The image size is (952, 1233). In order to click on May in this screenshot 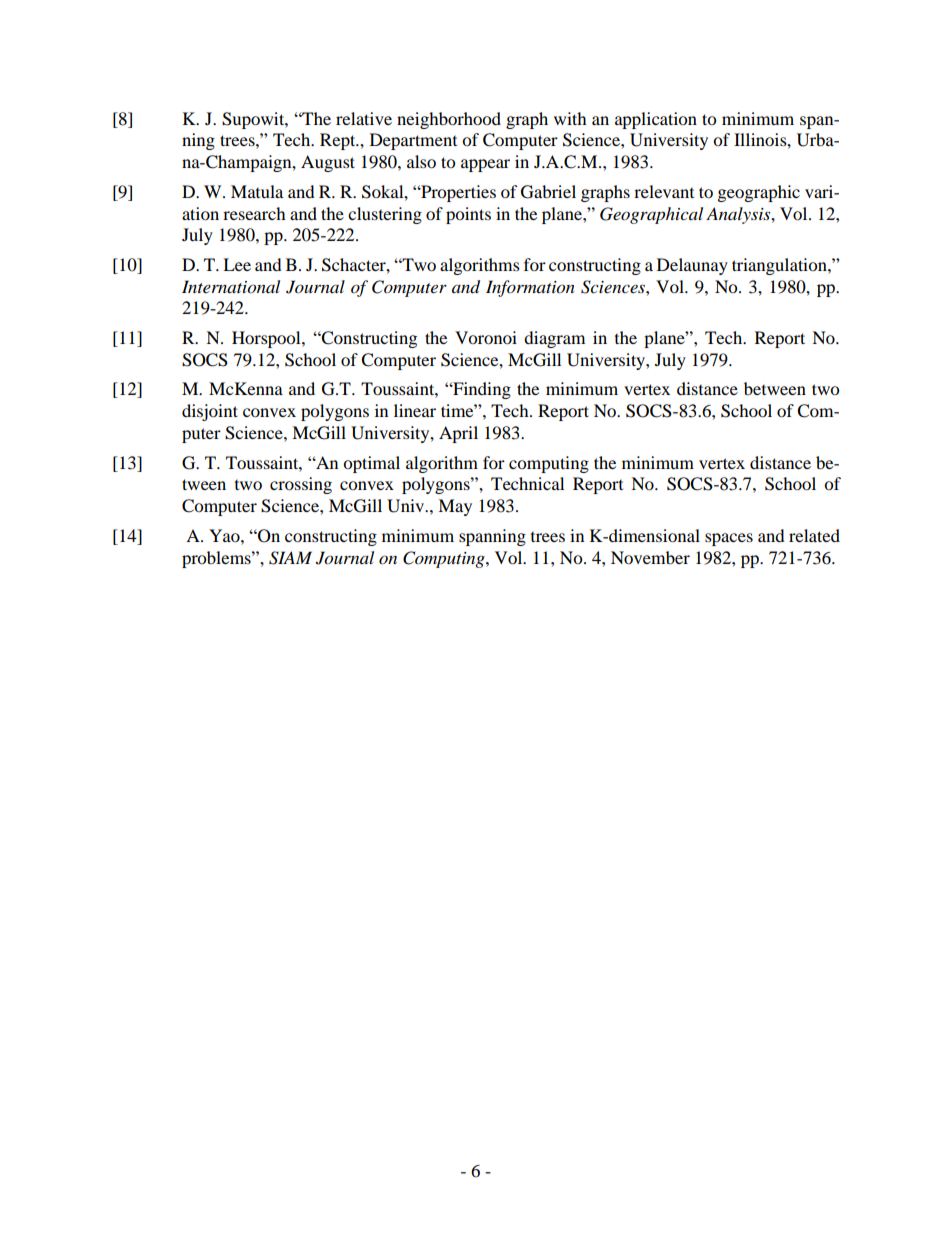, I will do `click(455, 507)`.
